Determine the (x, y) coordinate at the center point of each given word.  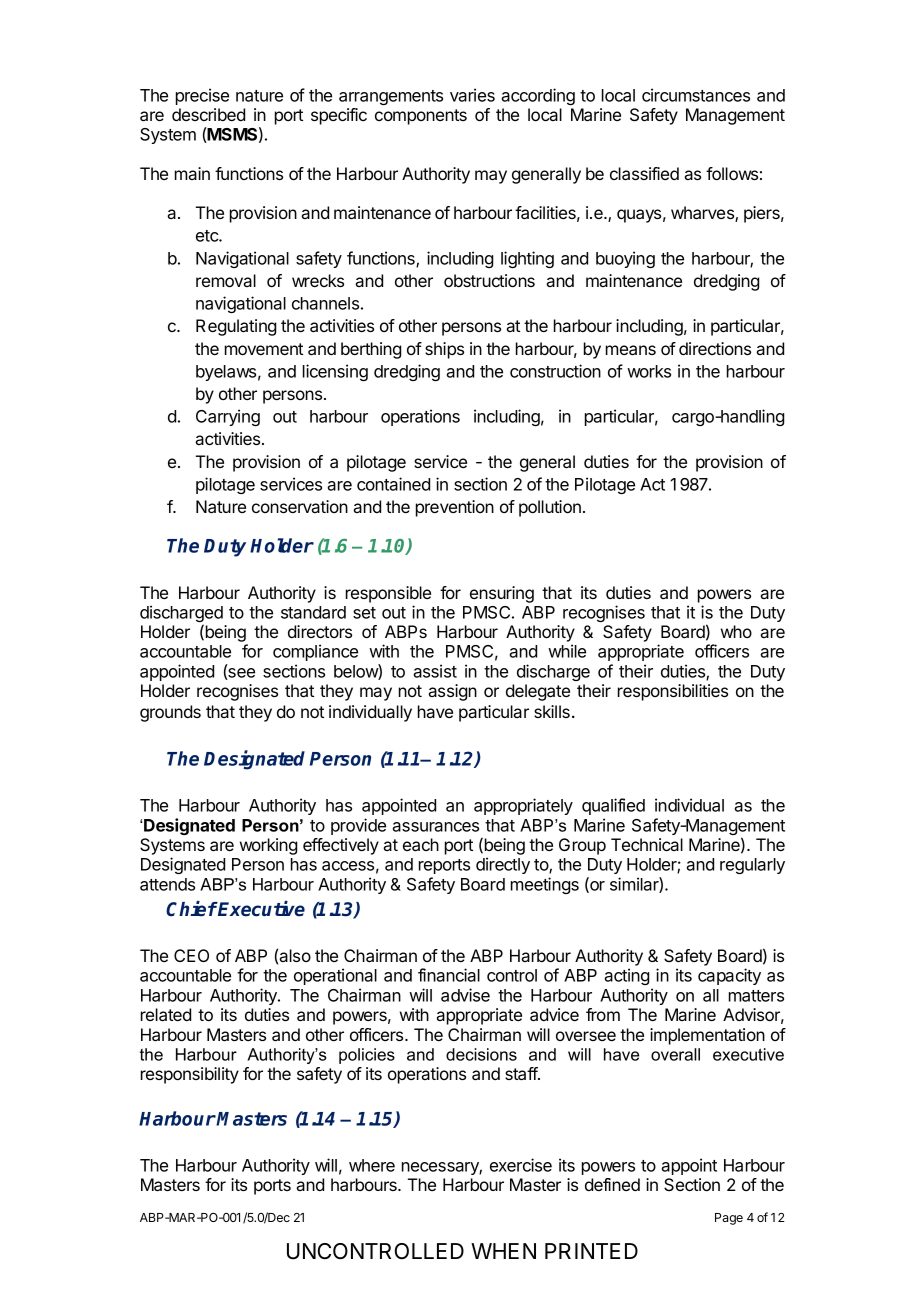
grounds (170, 713)
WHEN (503, 1251)
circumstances (696, 95)
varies (472, 95)
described (208, 114)
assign (452, 692)
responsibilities (673, 692)
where (372, 1165)
